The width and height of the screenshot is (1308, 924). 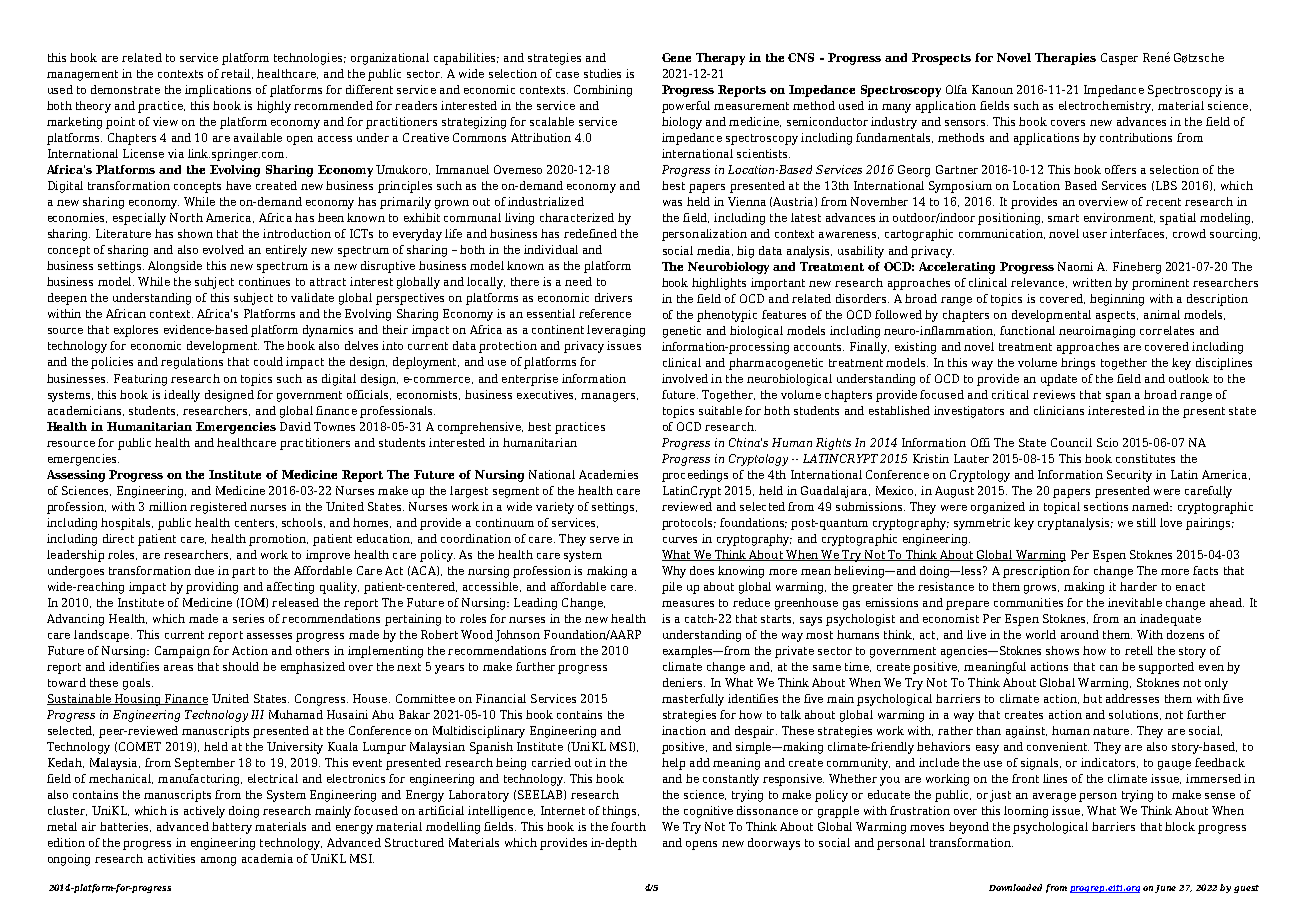 What do you see at coordinates (1106, 107) in the screenshot?
I see `electrochemistry` at bounding box center [1106, 107].
